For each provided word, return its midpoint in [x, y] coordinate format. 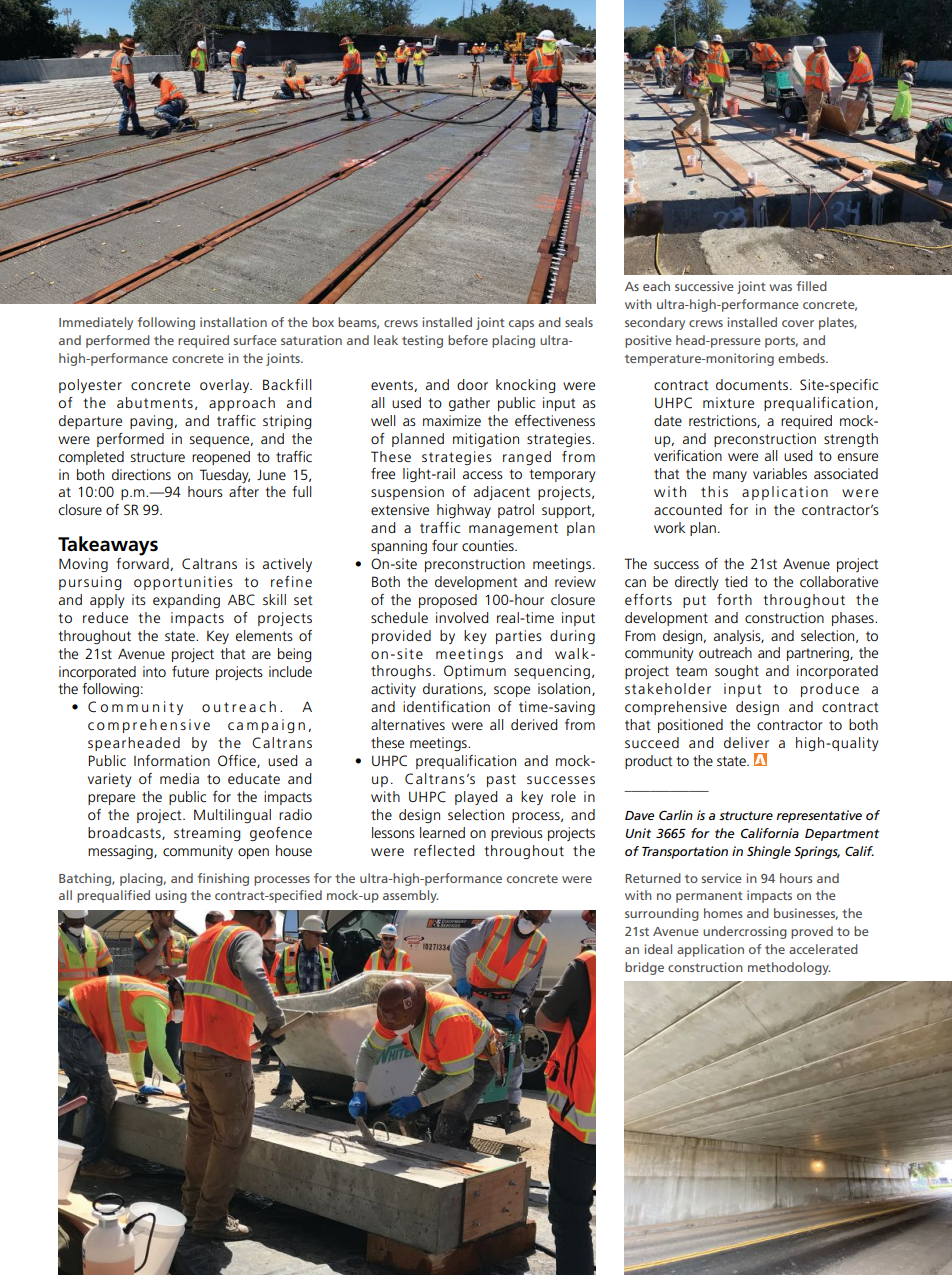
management [513, 529]
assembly [411, 896]
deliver [746, 742]
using [171, 896]
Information [172, 760]
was [780, 287]
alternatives [408, 724]
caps [521, 325]
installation [233, 322]
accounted [688, 509]
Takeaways [108, 546]
